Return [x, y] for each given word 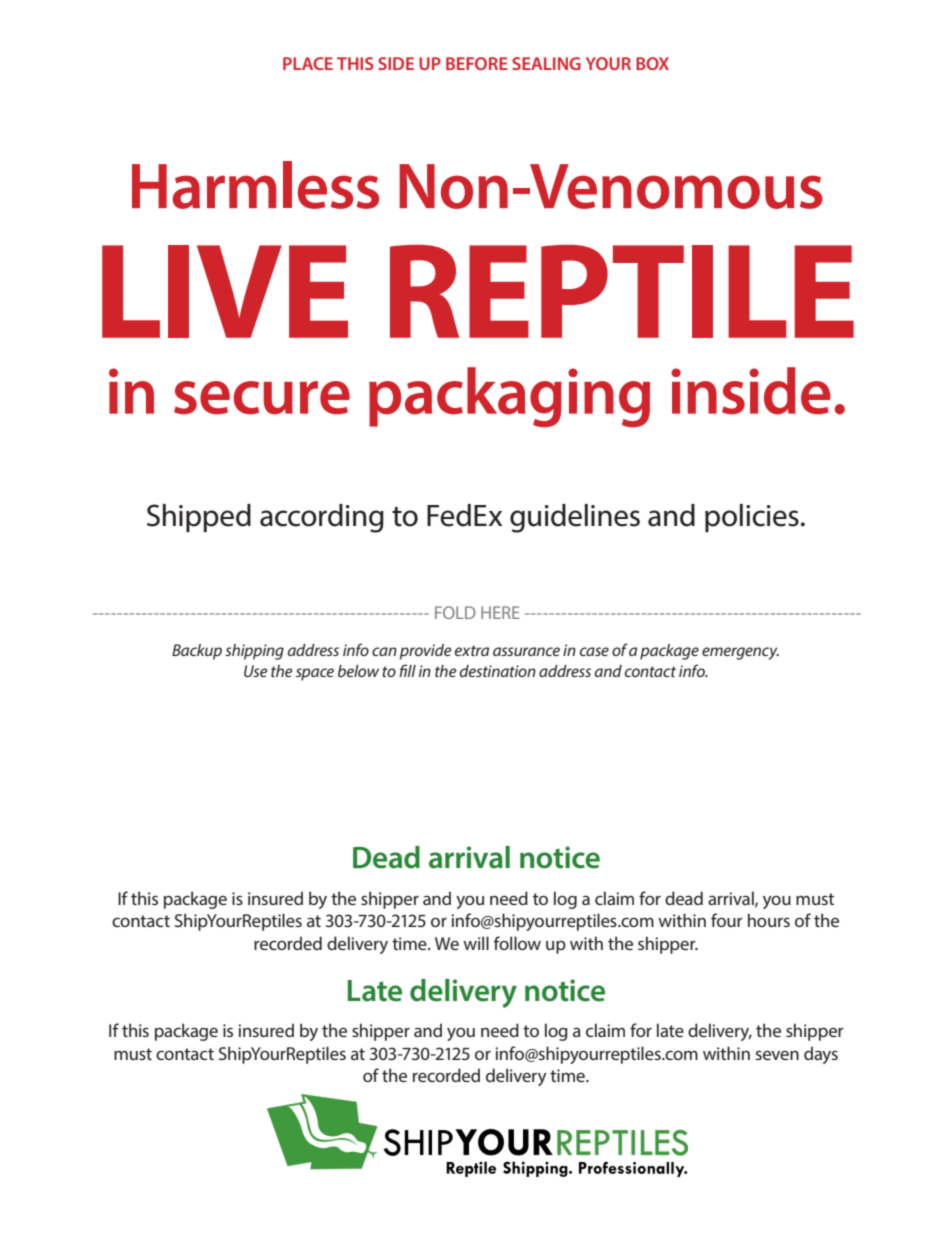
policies [752, 518]
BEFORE [477, 63]
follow [517, 943]
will [476, 943]
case [594, 651]
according [322, 518]
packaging [509, 397]
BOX [652, 63]
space [315, 674]
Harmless [255, 185]
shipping [254, 652]
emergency [740, 653]
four [727, 920]
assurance [526, 651]
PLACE [308, 63]
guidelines [575, 518]
